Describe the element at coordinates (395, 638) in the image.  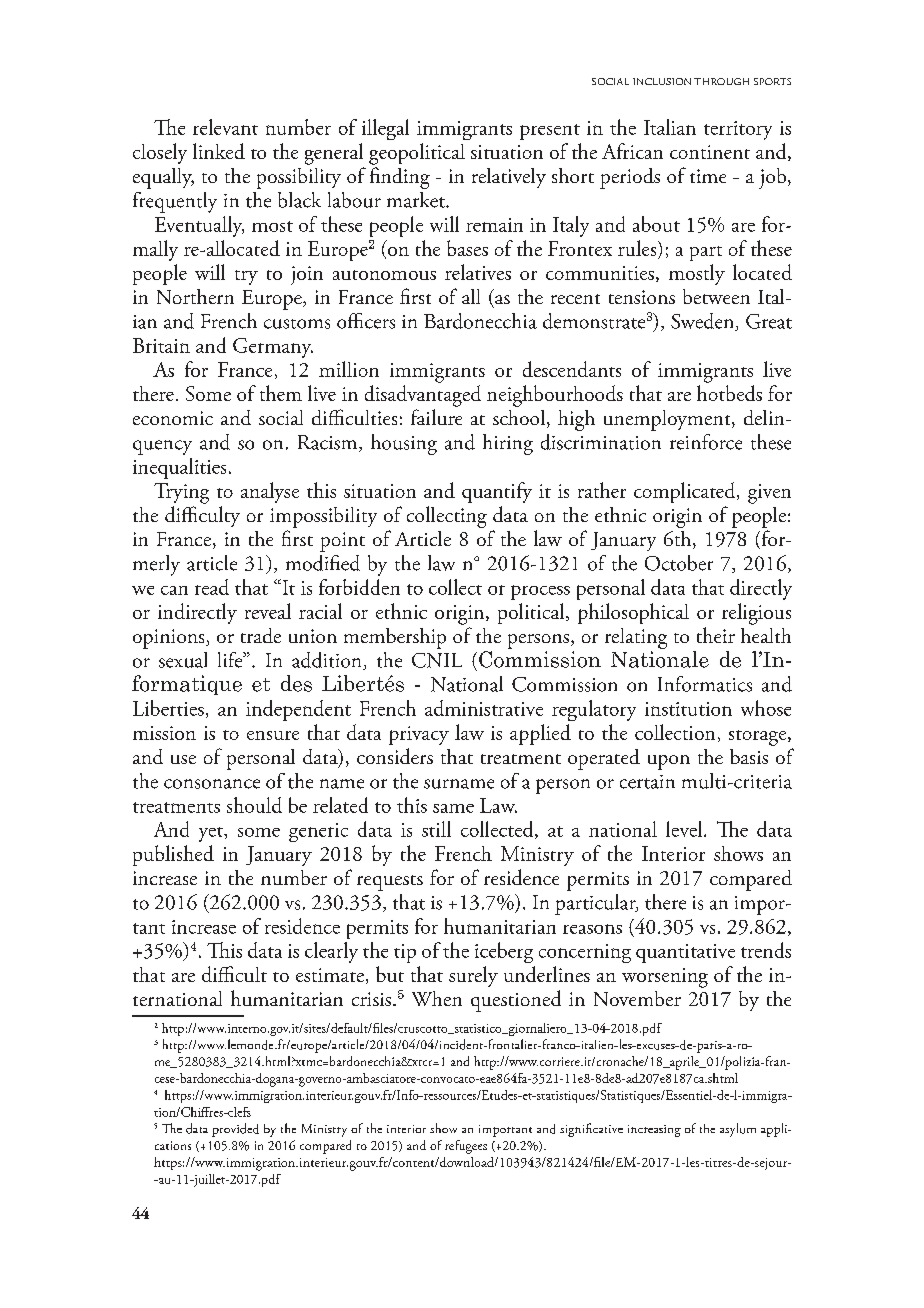
I see `membership` at that location.
